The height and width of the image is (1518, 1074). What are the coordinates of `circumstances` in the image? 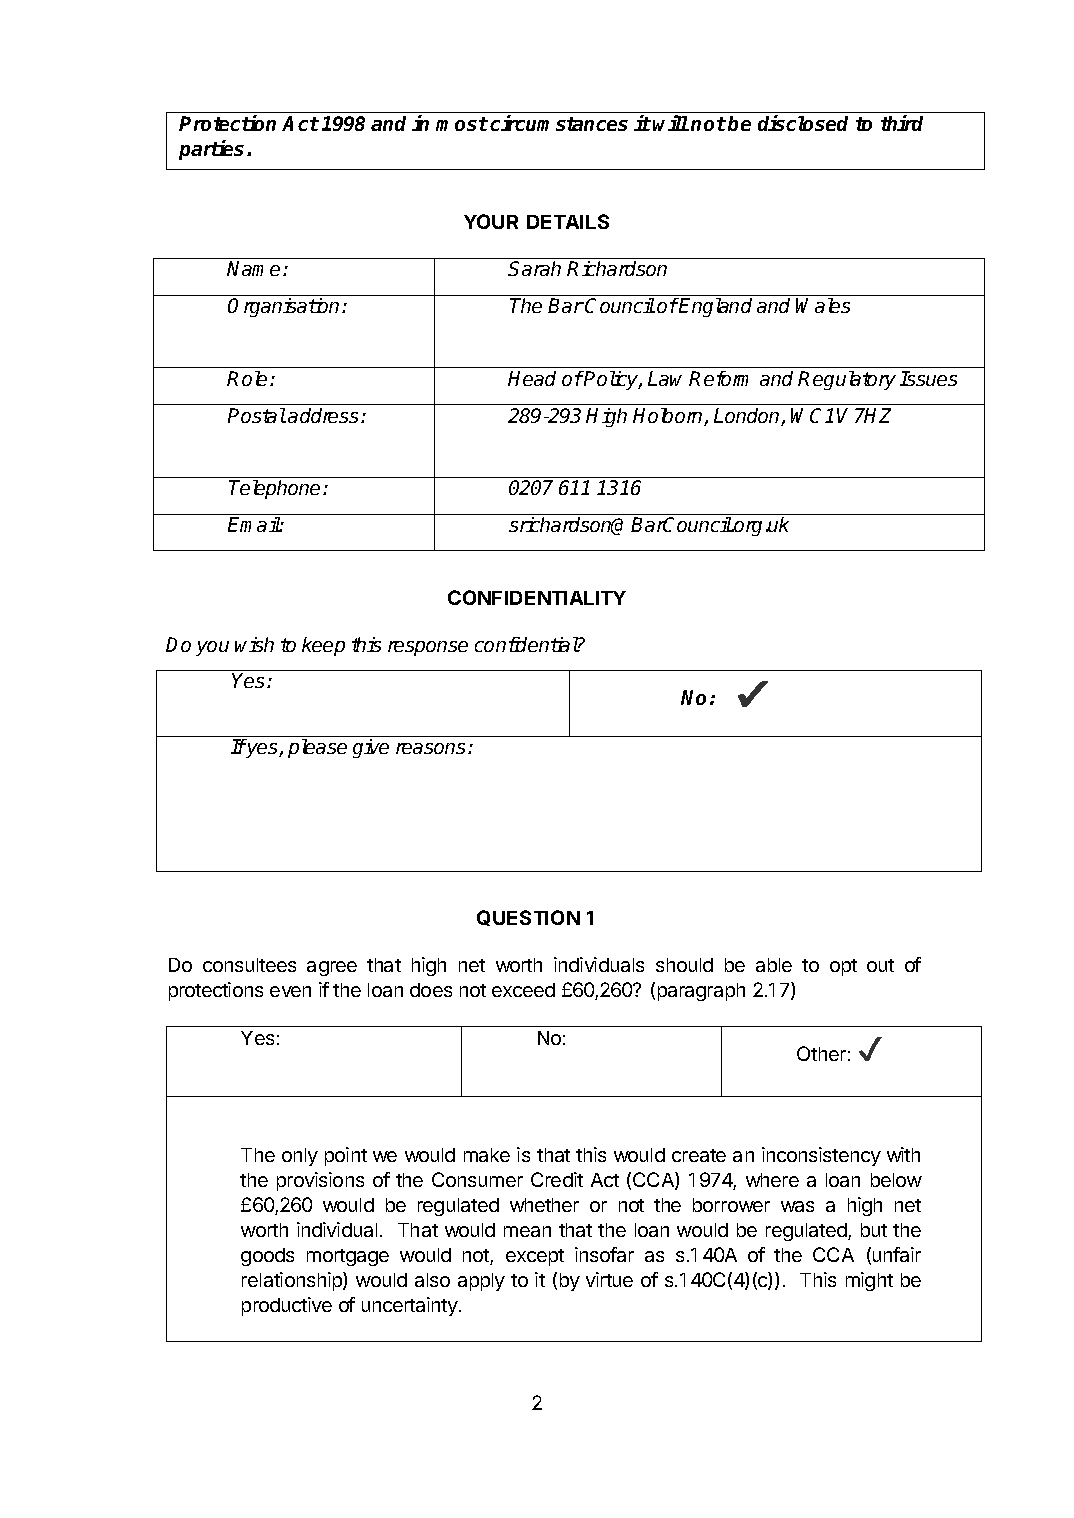 It's located at (559, 123).
